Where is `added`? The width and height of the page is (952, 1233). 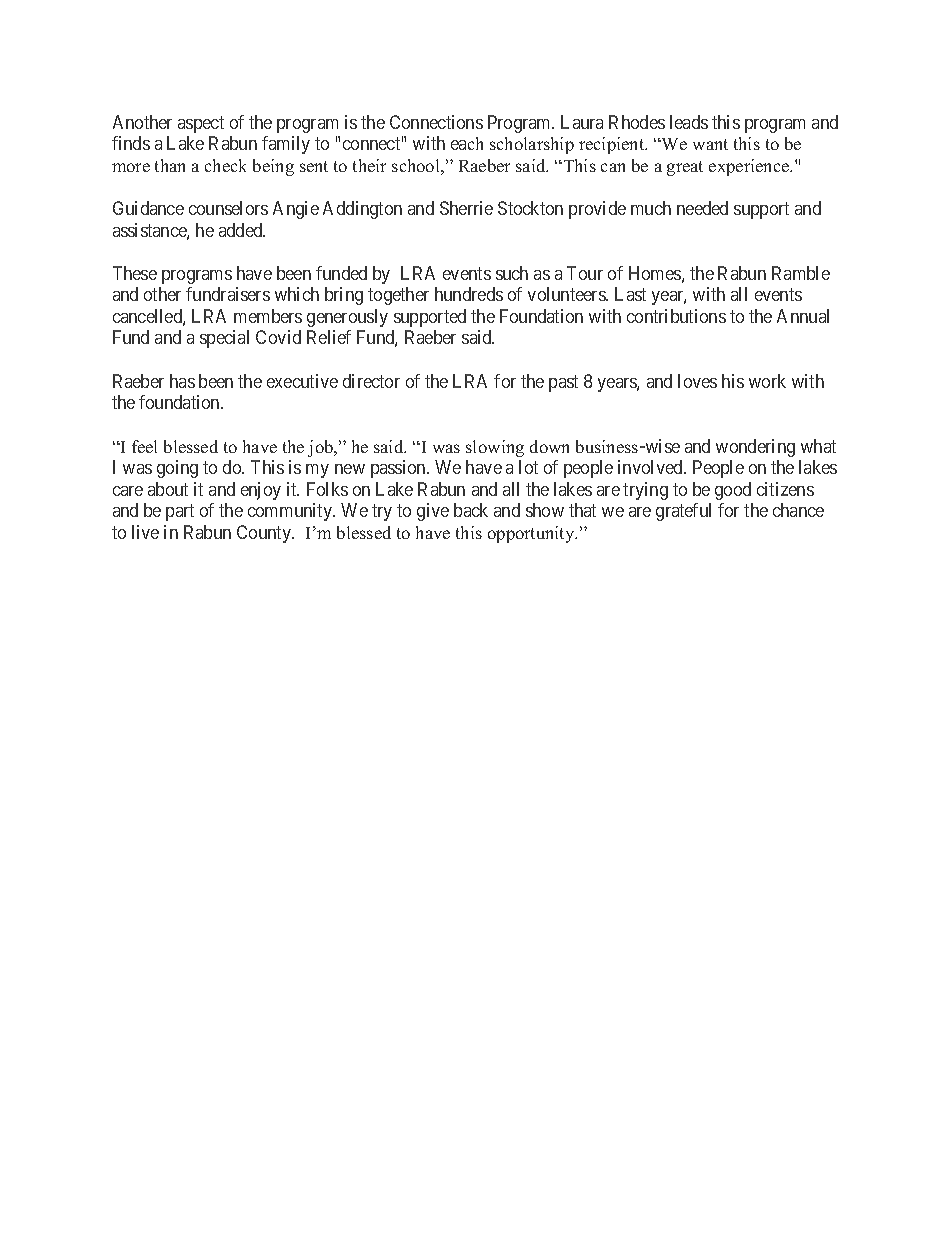 added is located at coordinates (242, 230).
